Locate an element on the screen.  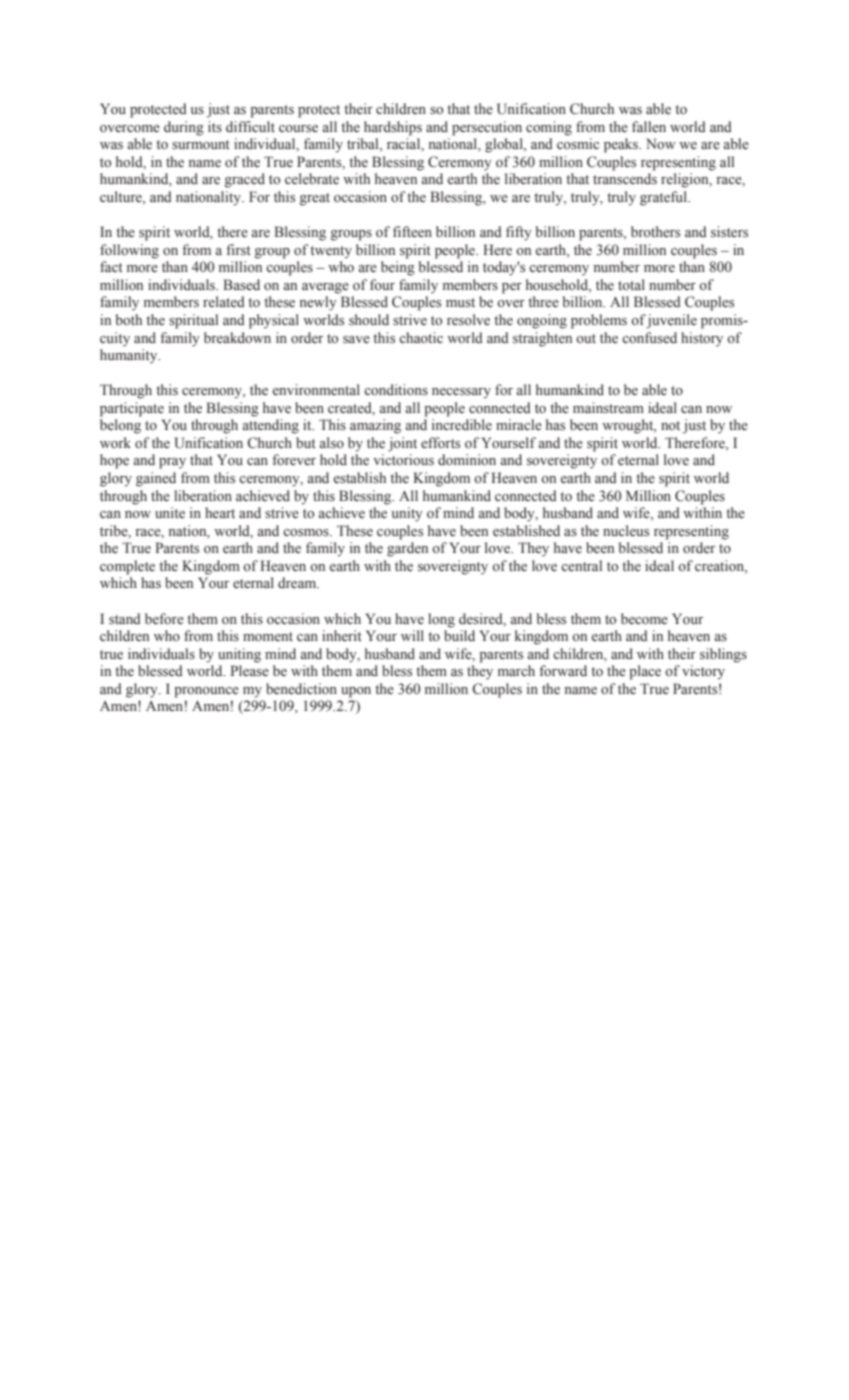
place is located at coordinates (645, 672).
